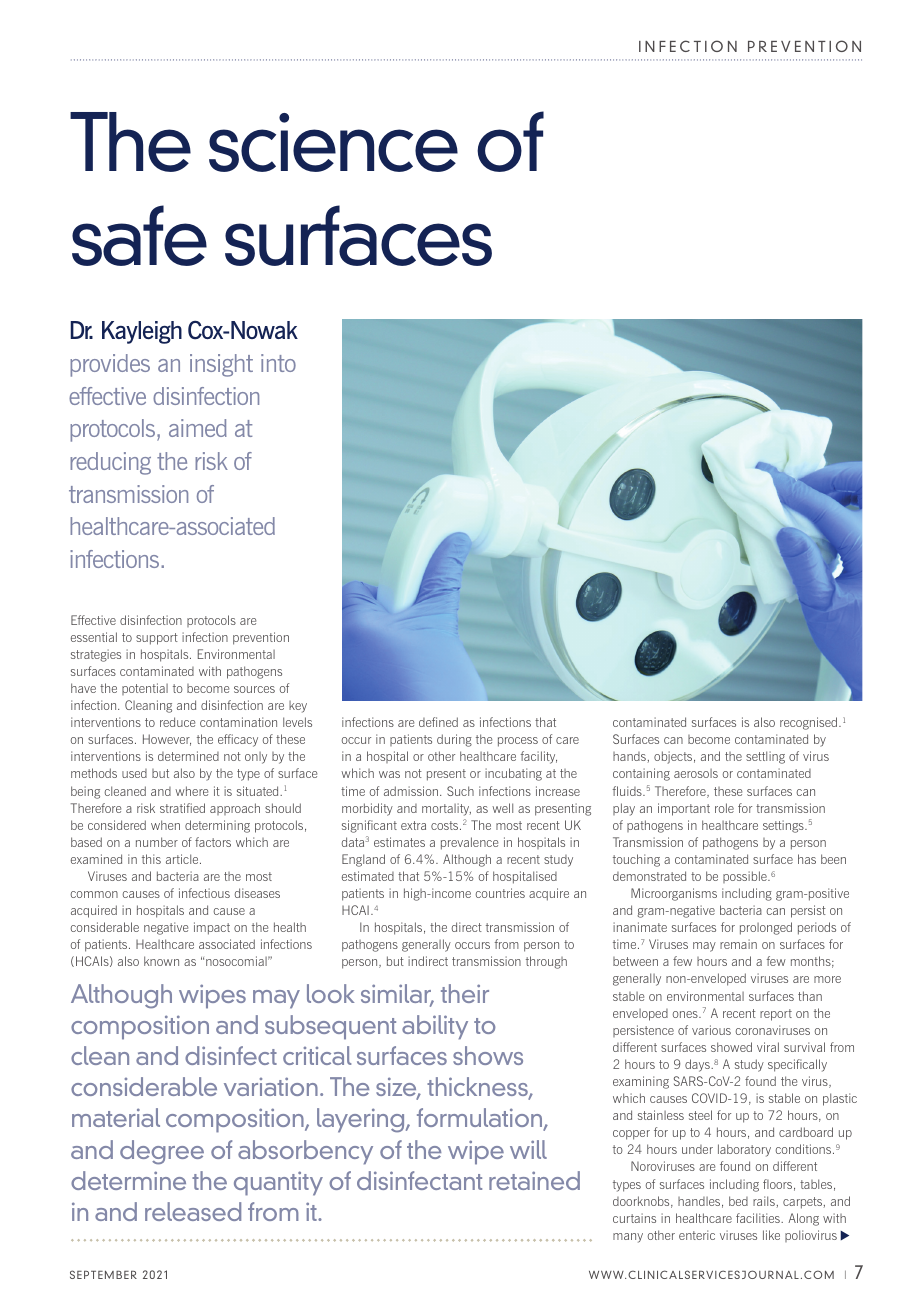 This page has width=924, height=1308. Describe the element at coordinates (145, 689) in the page. I see `potential` at that location.
